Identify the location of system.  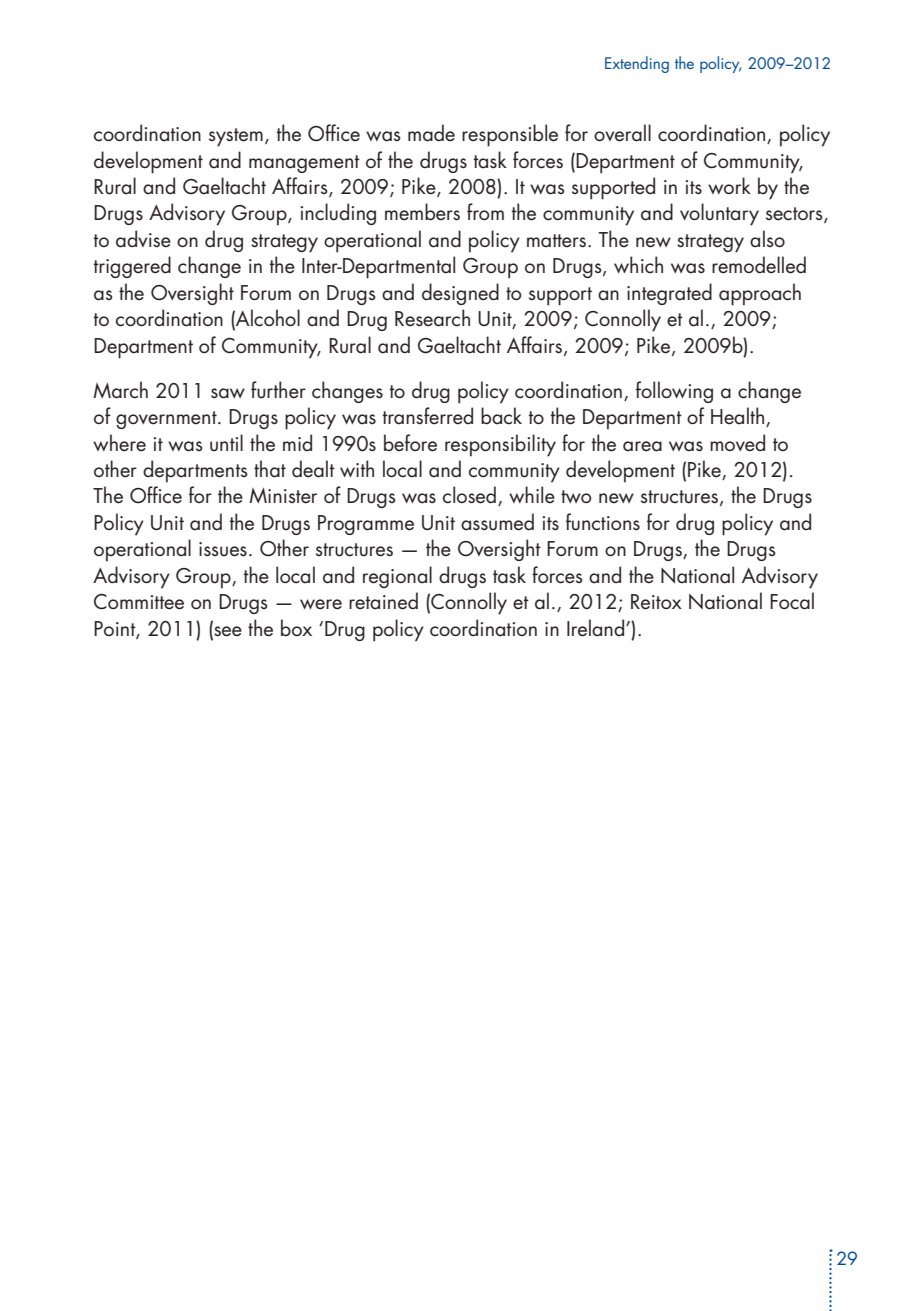
(236, 137).
